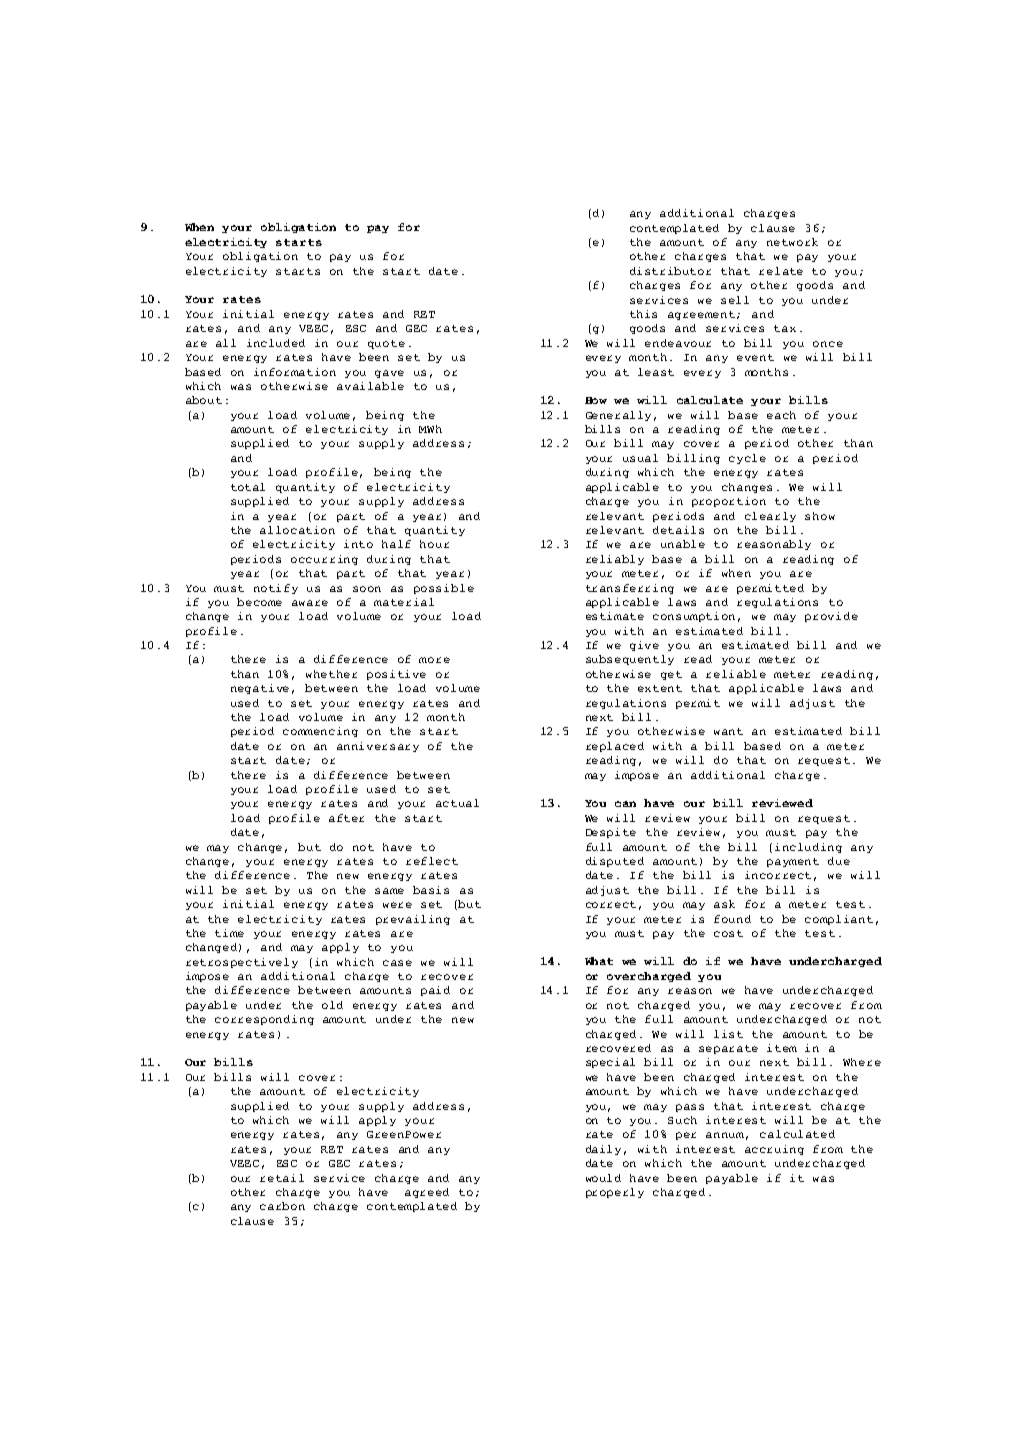 The width and height of the page is (1020, 1444). I want to click on retail, so click(282, 1178).
